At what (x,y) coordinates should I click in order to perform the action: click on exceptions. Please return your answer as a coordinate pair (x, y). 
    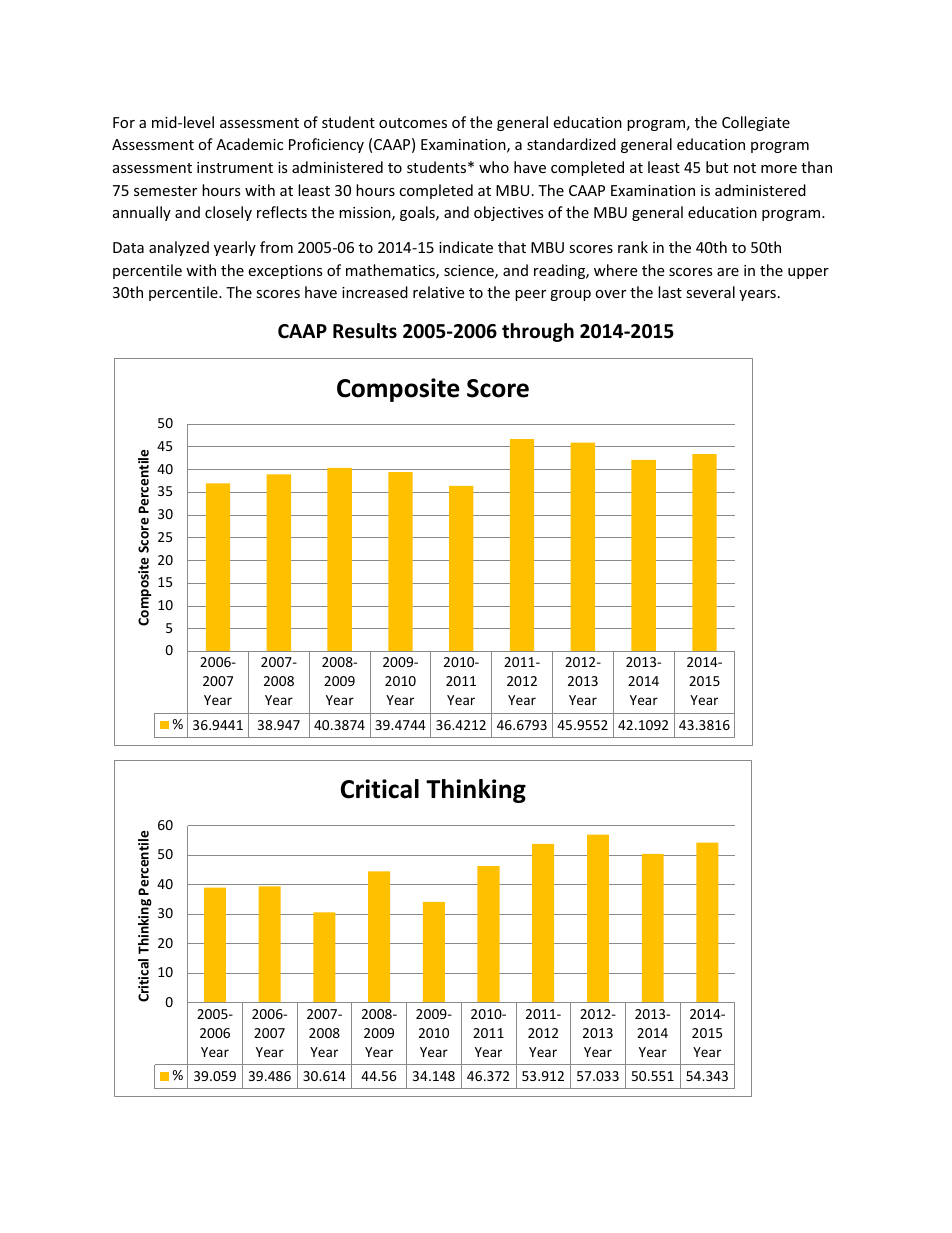
    Looking at the image, I should click on (285, 272).
